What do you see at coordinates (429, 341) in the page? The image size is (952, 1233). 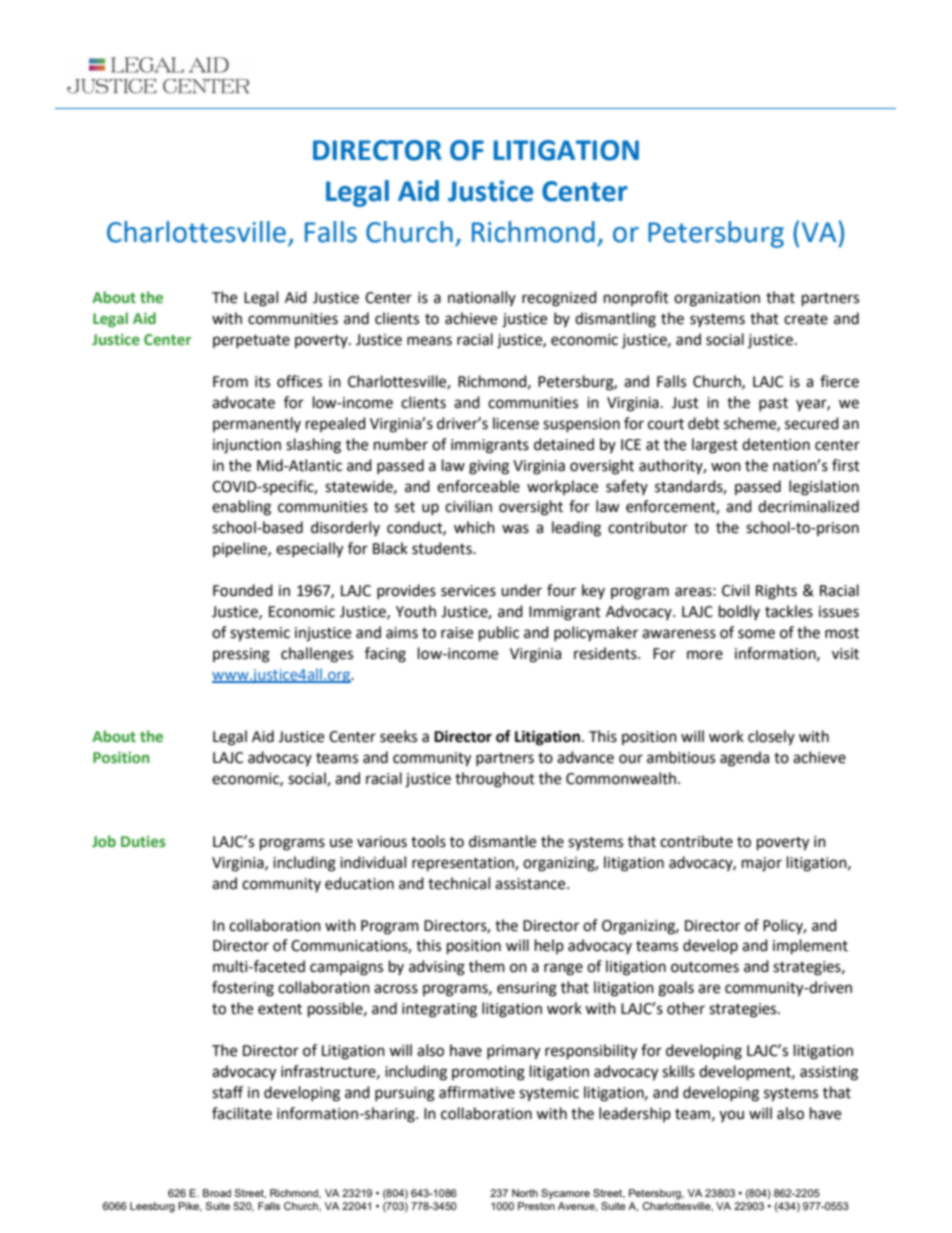 I see `means` at bounding box center [429, 341].
